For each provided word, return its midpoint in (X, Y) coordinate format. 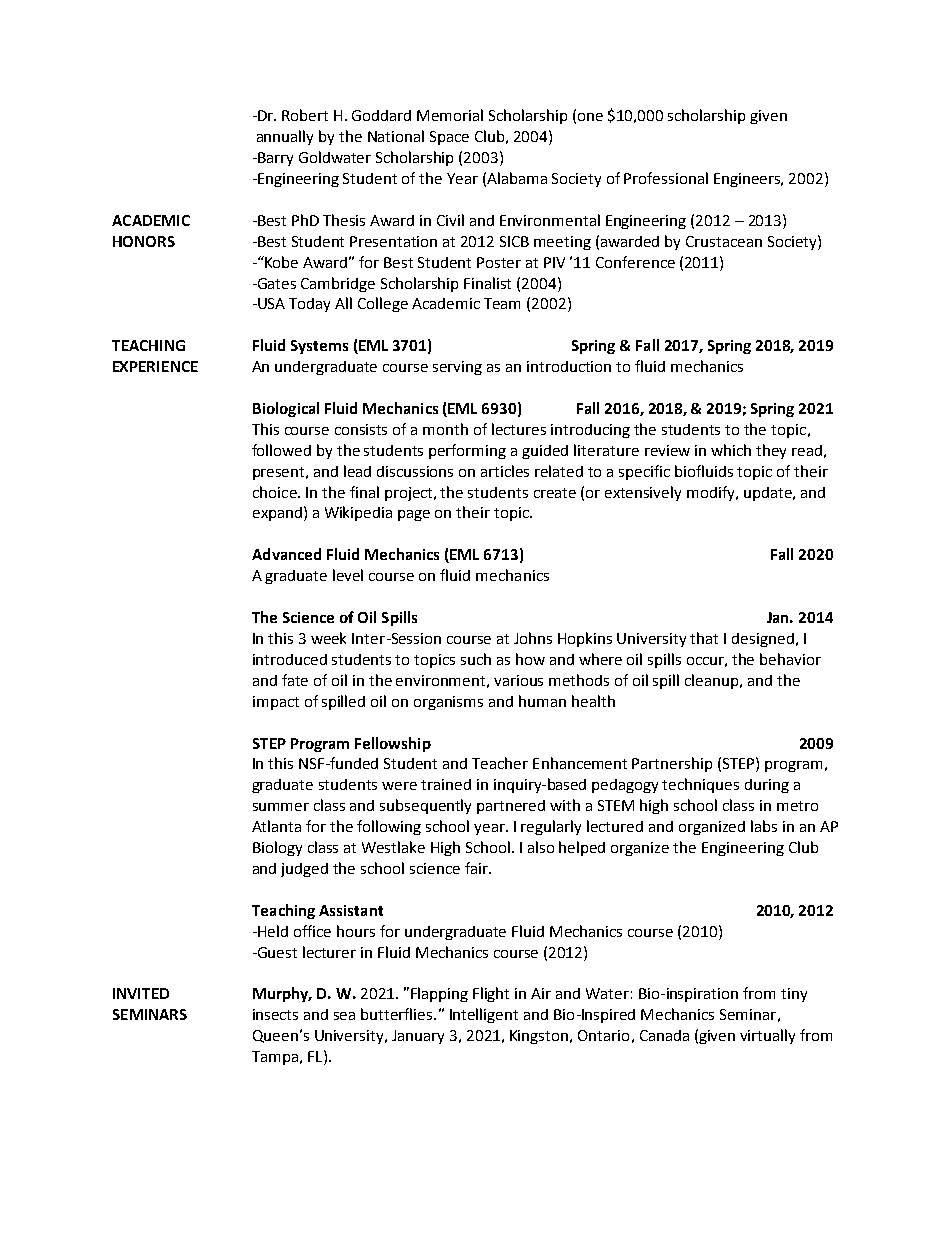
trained (446, 784)
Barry (274, 159)
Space (449, 138)
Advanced (286, 554)
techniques (700, 785)
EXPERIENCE (155, 366)
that (704, 638)
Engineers (748, 180)
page (414, 515)
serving (457, 368)
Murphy (282, 994)
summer (281, 807)
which (731, 450)
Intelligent (484, 1015)
